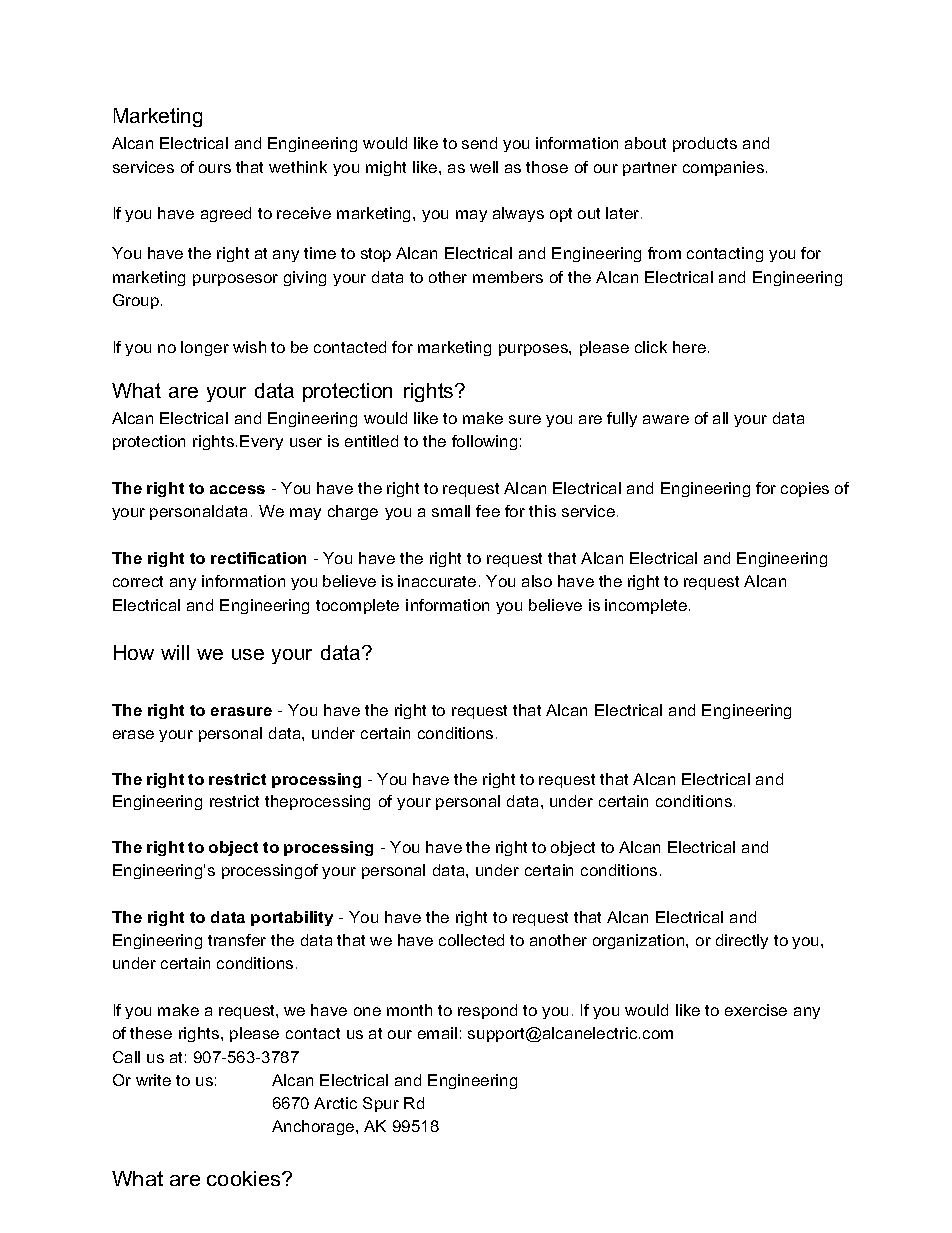  What do you see at coordinates (725, 168) in the screenshot?
I see `companies` at bounding box center [725, 168].
